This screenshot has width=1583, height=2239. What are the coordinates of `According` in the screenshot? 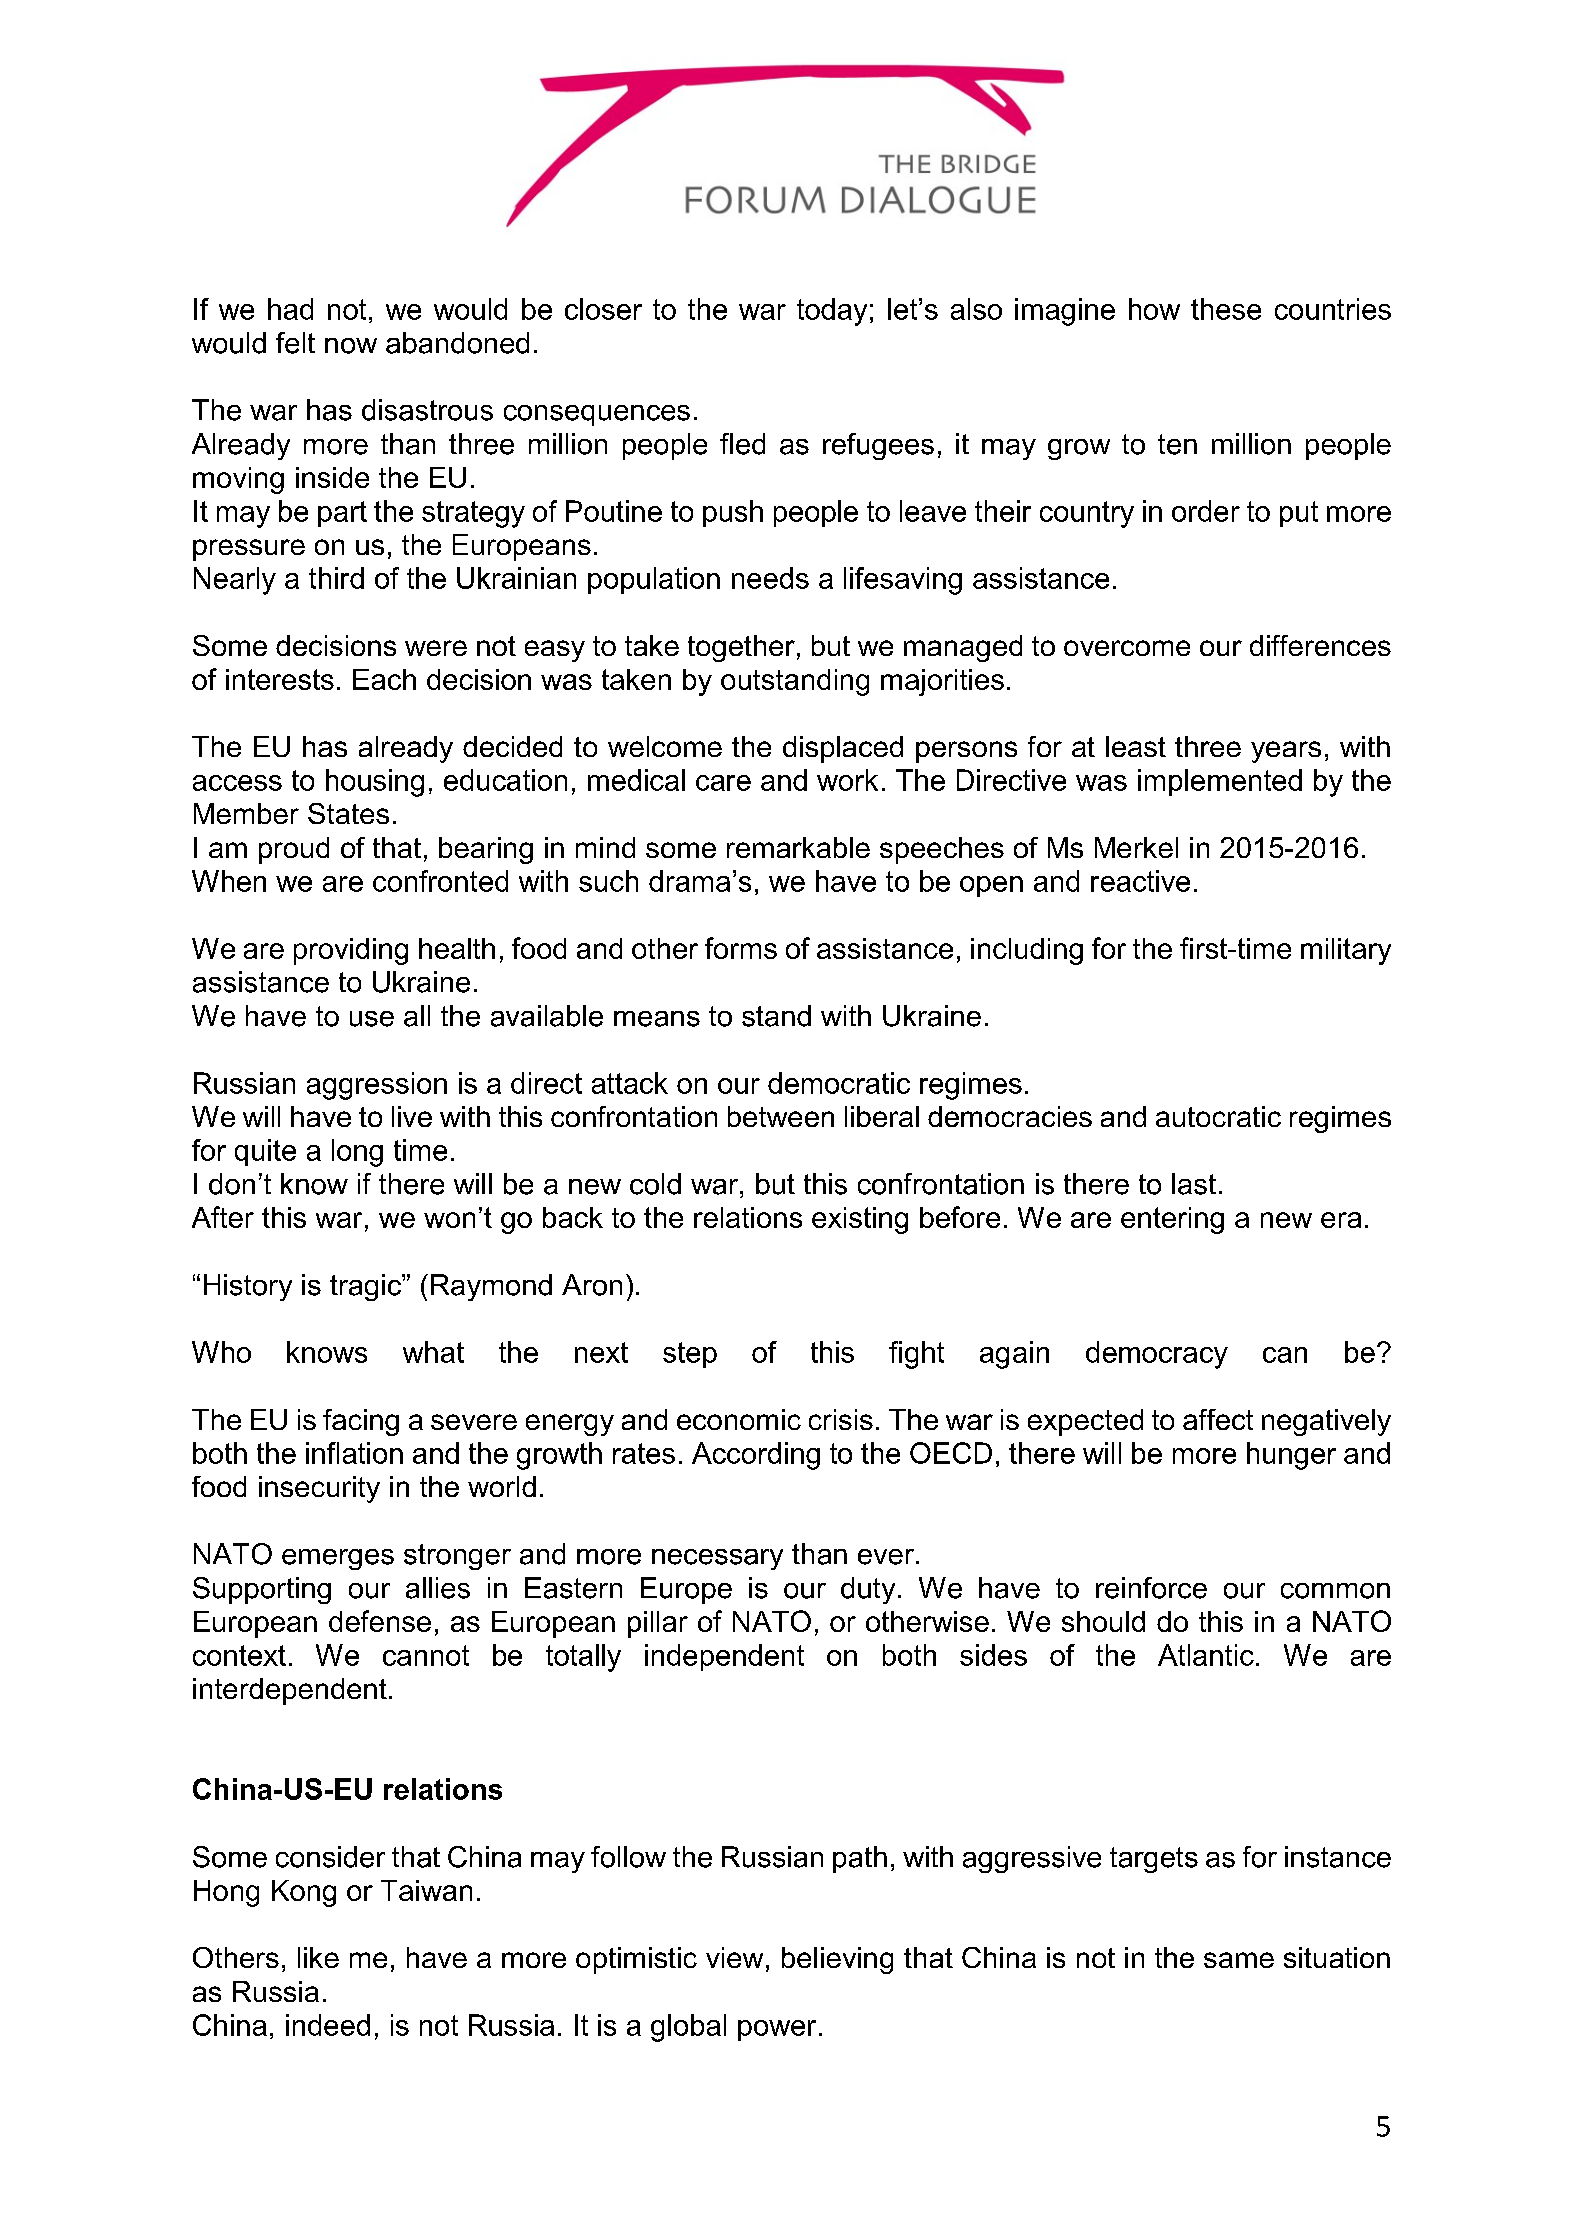 It's located at (756, 1456).
